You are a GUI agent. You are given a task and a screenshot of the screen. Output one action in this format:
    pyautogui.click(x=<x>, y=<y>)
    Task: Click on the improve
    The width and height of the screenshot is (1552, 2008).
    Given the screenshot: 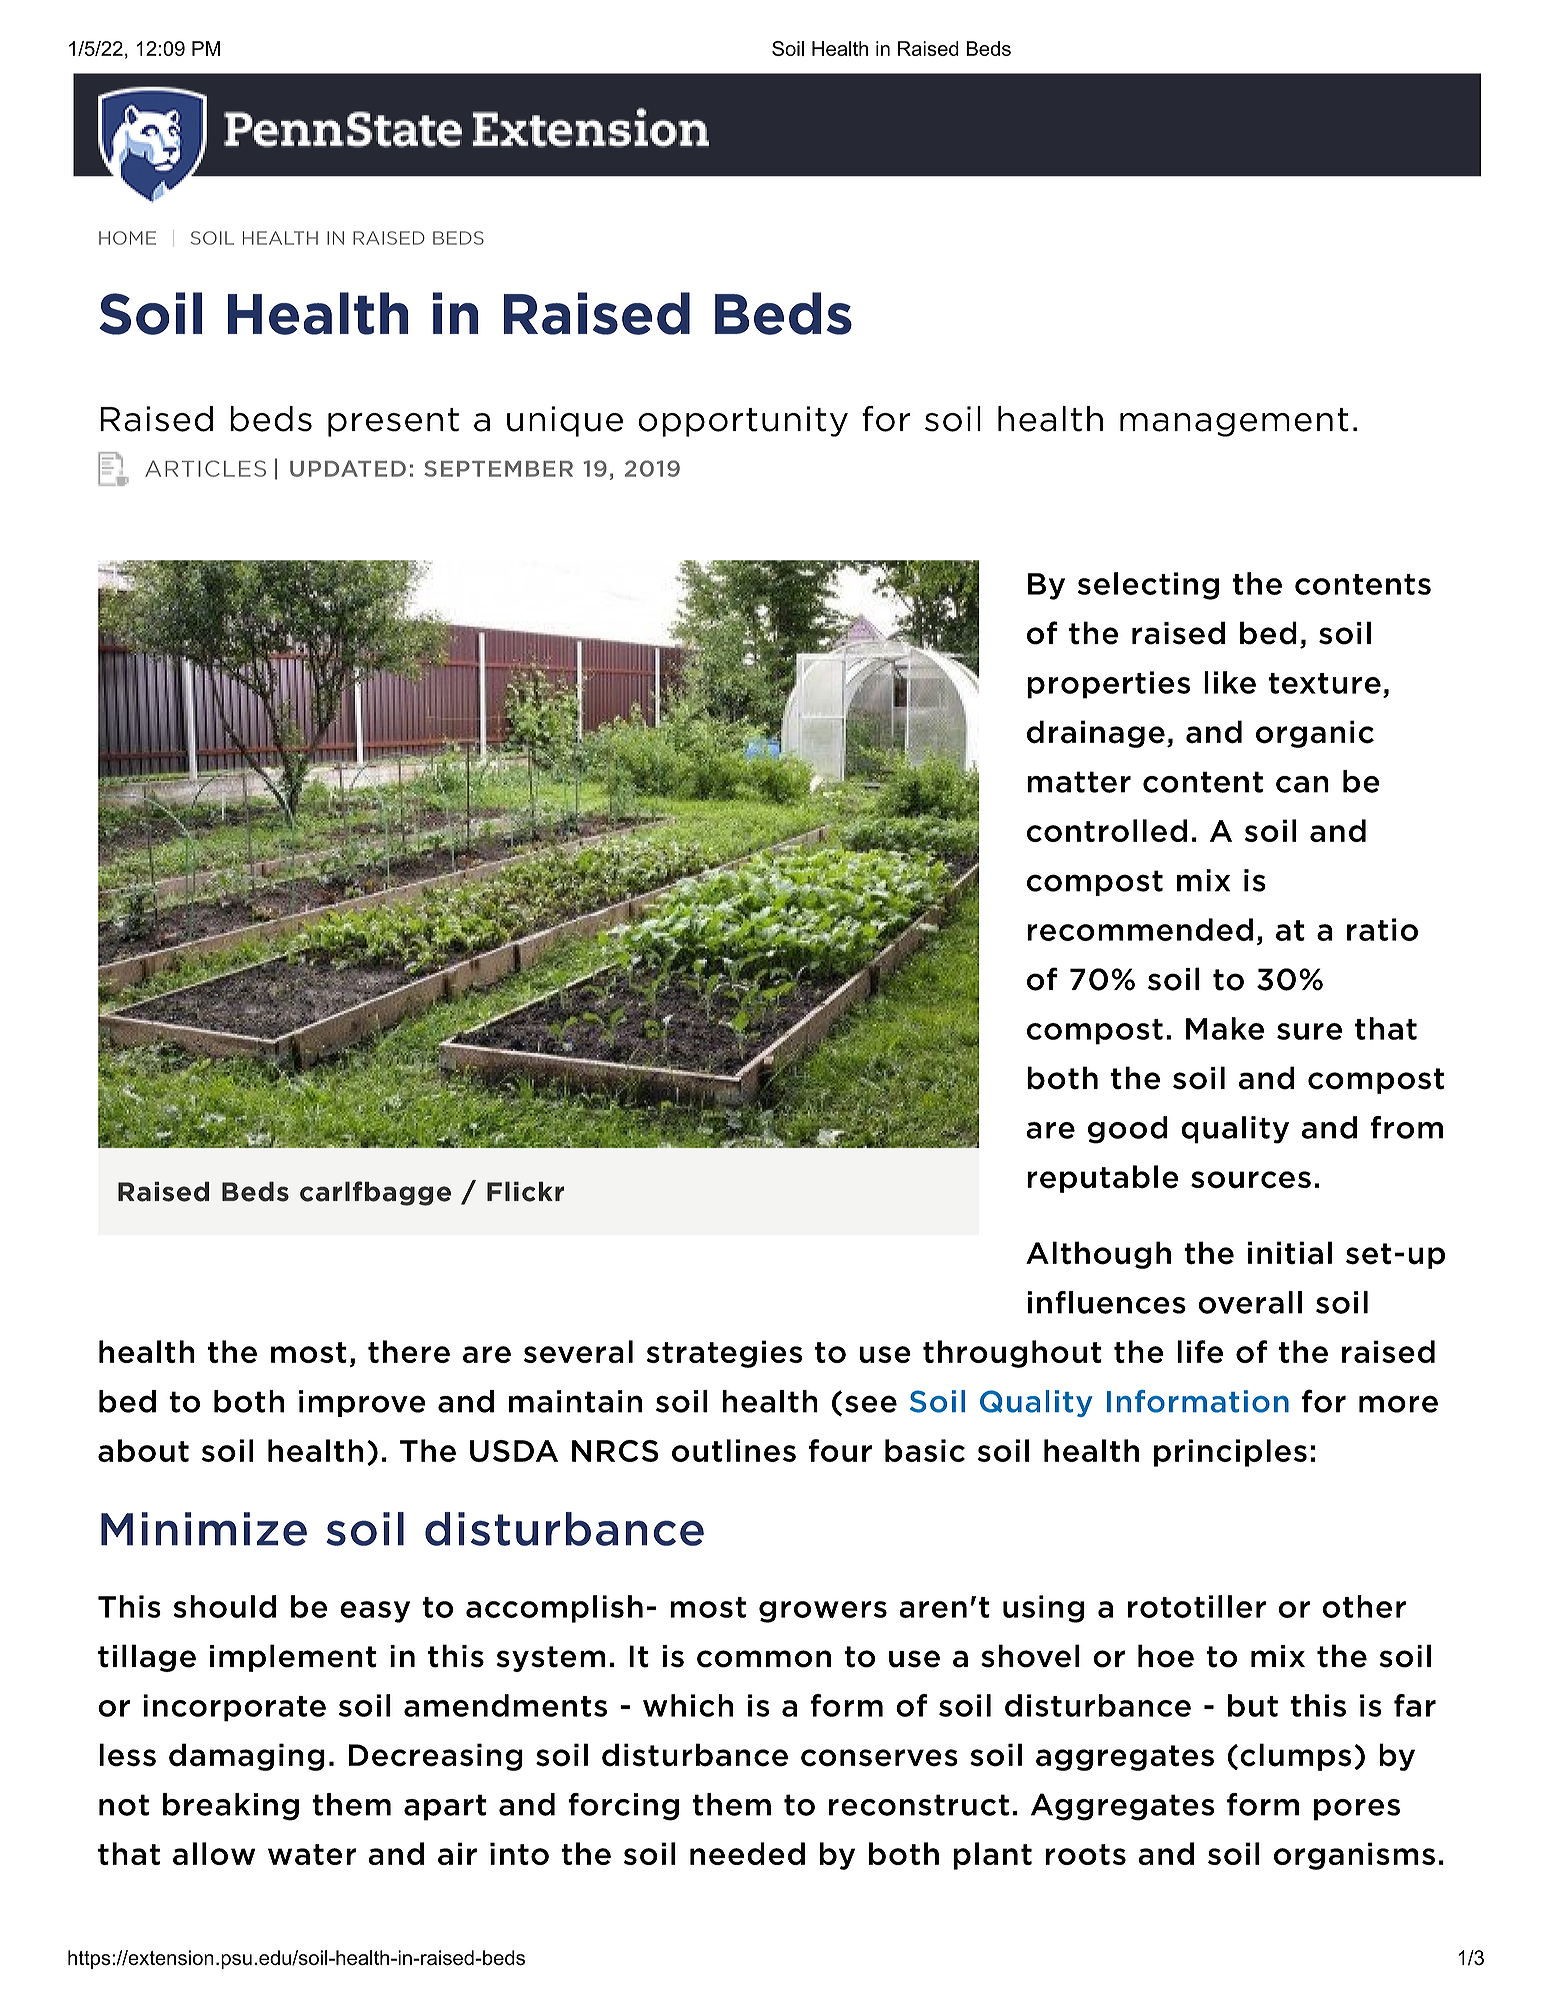 What is the action you would take?
    pyautogui.click(x=362, y=1403)
